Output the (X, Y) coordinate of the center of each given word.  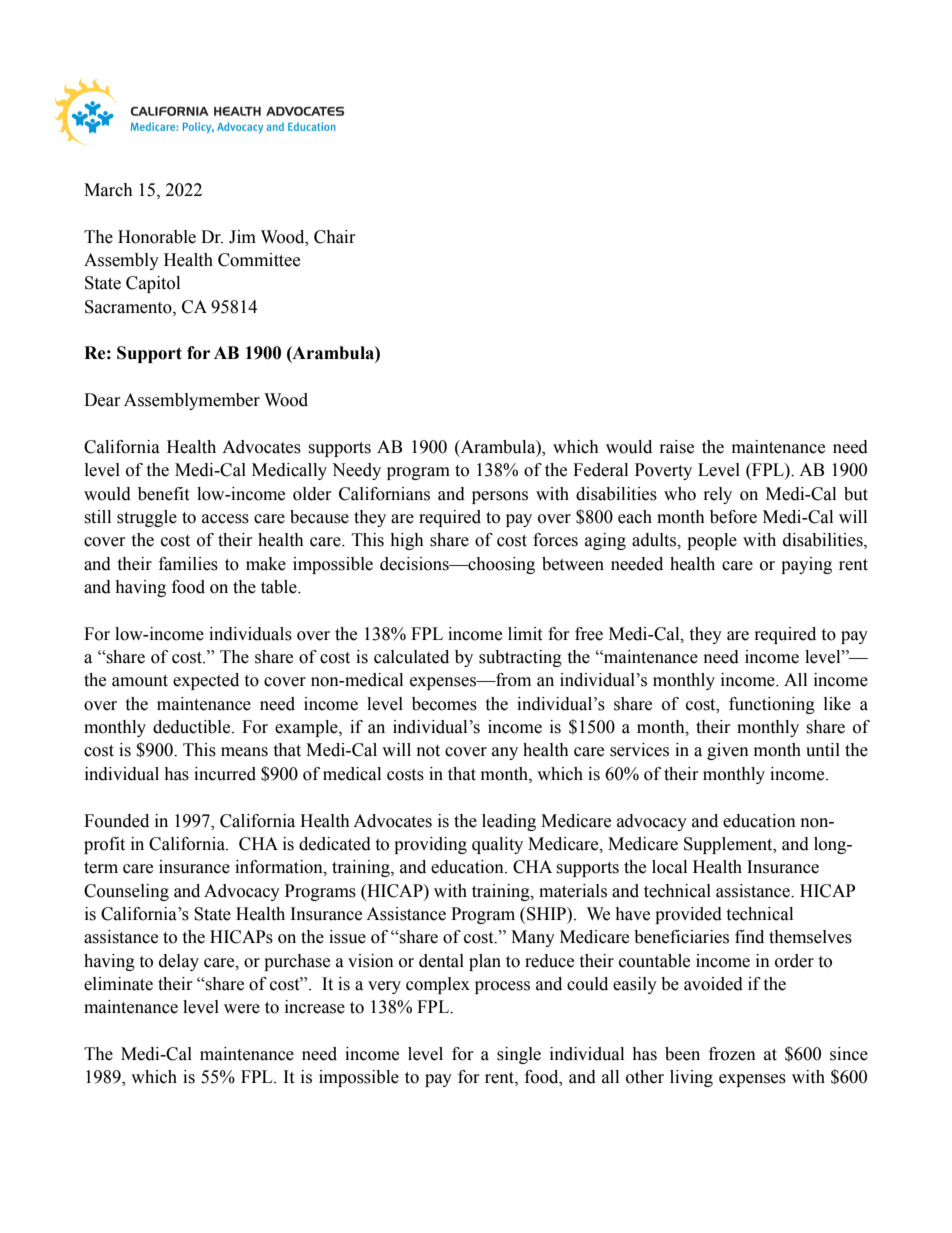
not (428, 751)
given (728, 751)
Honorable (157, 237)
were (242, 1009)
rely (718, 495)
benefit (163, 494)
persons (500, 497)
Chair (335, 237)
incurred (225, 774)
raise (677, 447)
